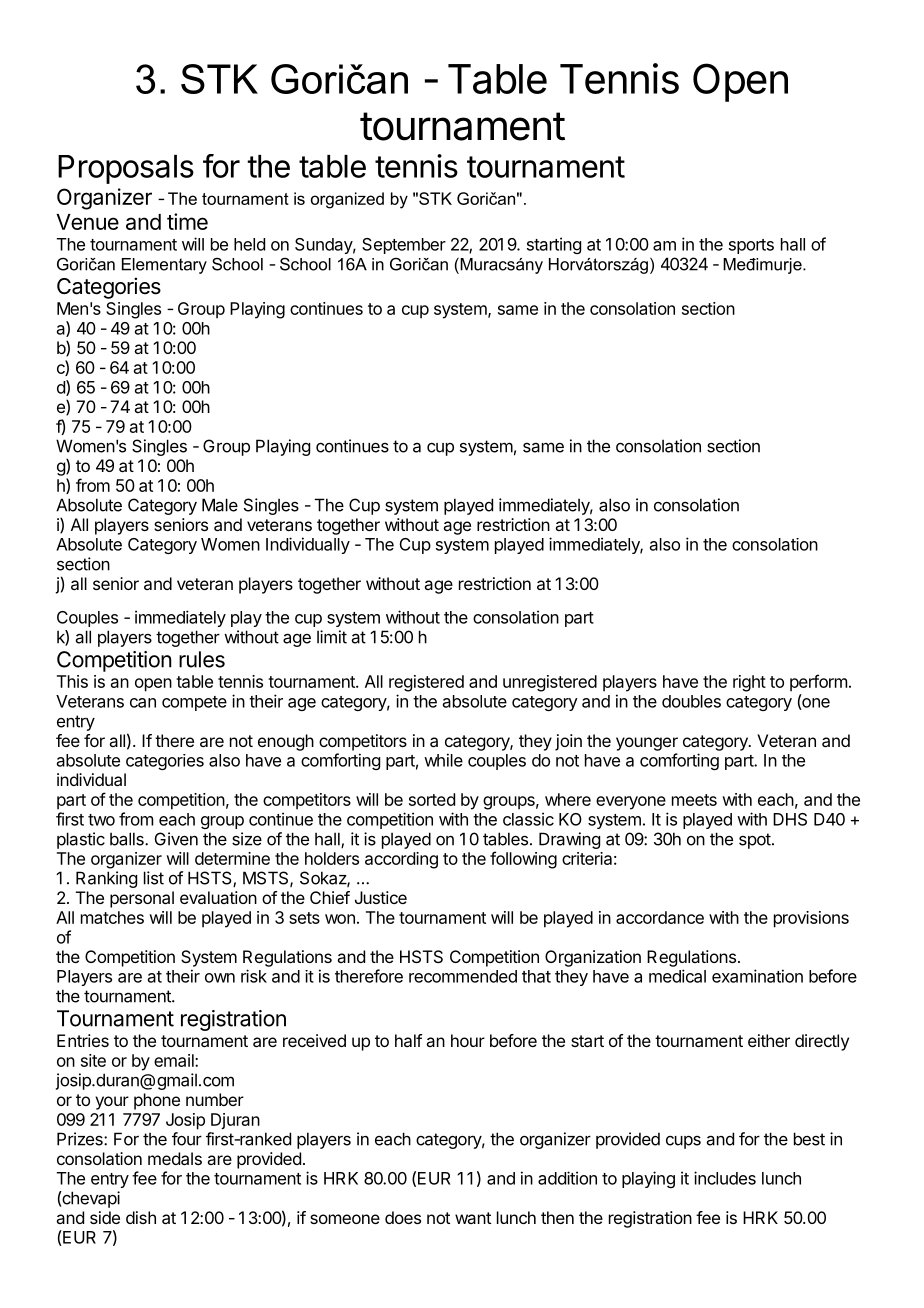  What do you see at coordinates (249, 244) in the page?
I see `held` at bounding box center [249, 244].
